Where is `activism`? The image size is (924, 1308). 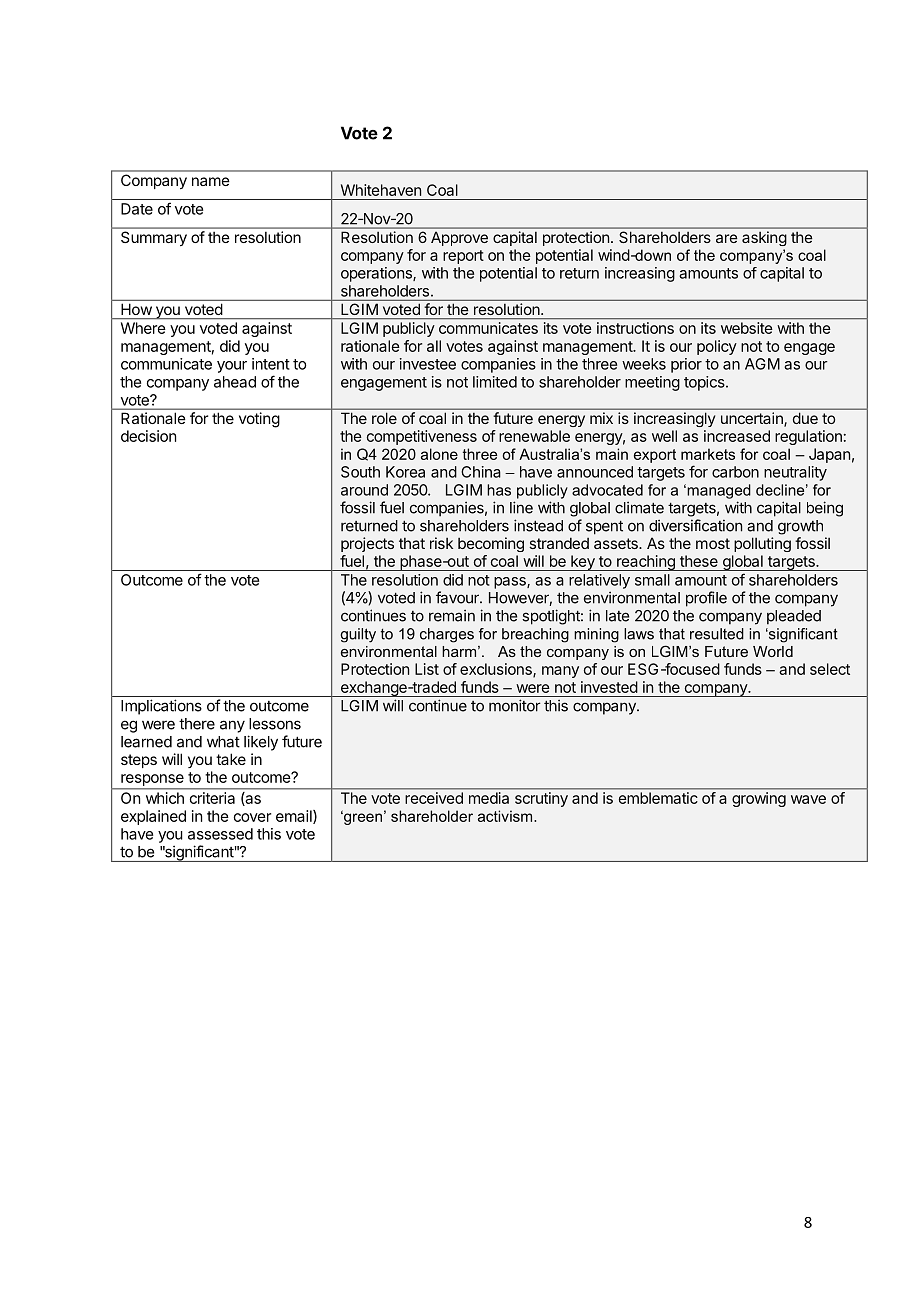
activism is located at coordinates (506, 816).
